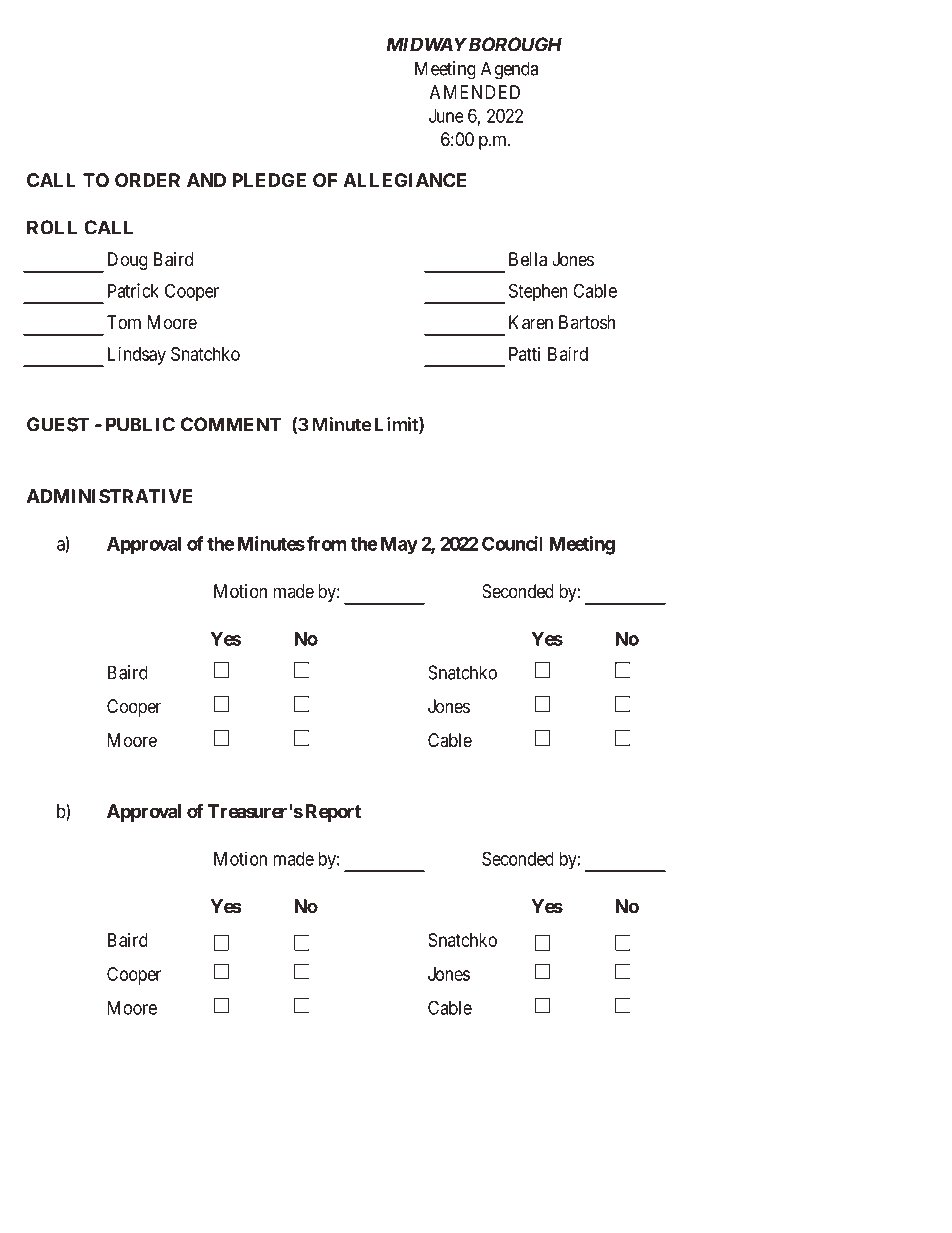  I want to click on MIDWAY, so click(426, 44).
